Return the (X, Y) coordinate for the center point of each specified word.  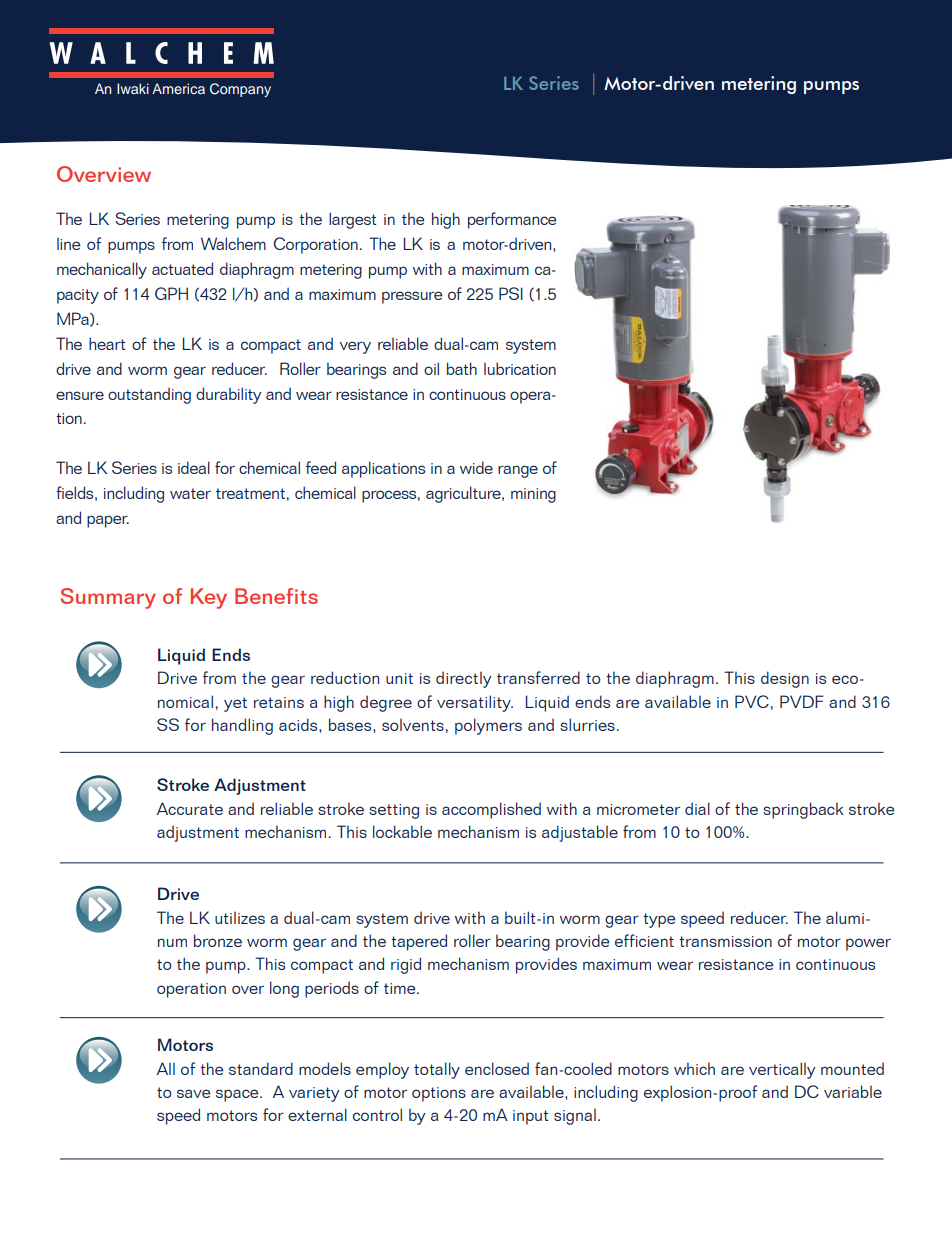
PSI (511, 293)
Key (209, 598)
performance (512, 220)
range (518, 471)
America (178, 88)
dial (697, 808)
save (193, 1093)
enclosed (497, 1068)
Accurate (190, 808)
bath (462, 368)
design (785, 679)
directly (464, 679)
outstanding (149, 395)
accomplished (491, 810)
